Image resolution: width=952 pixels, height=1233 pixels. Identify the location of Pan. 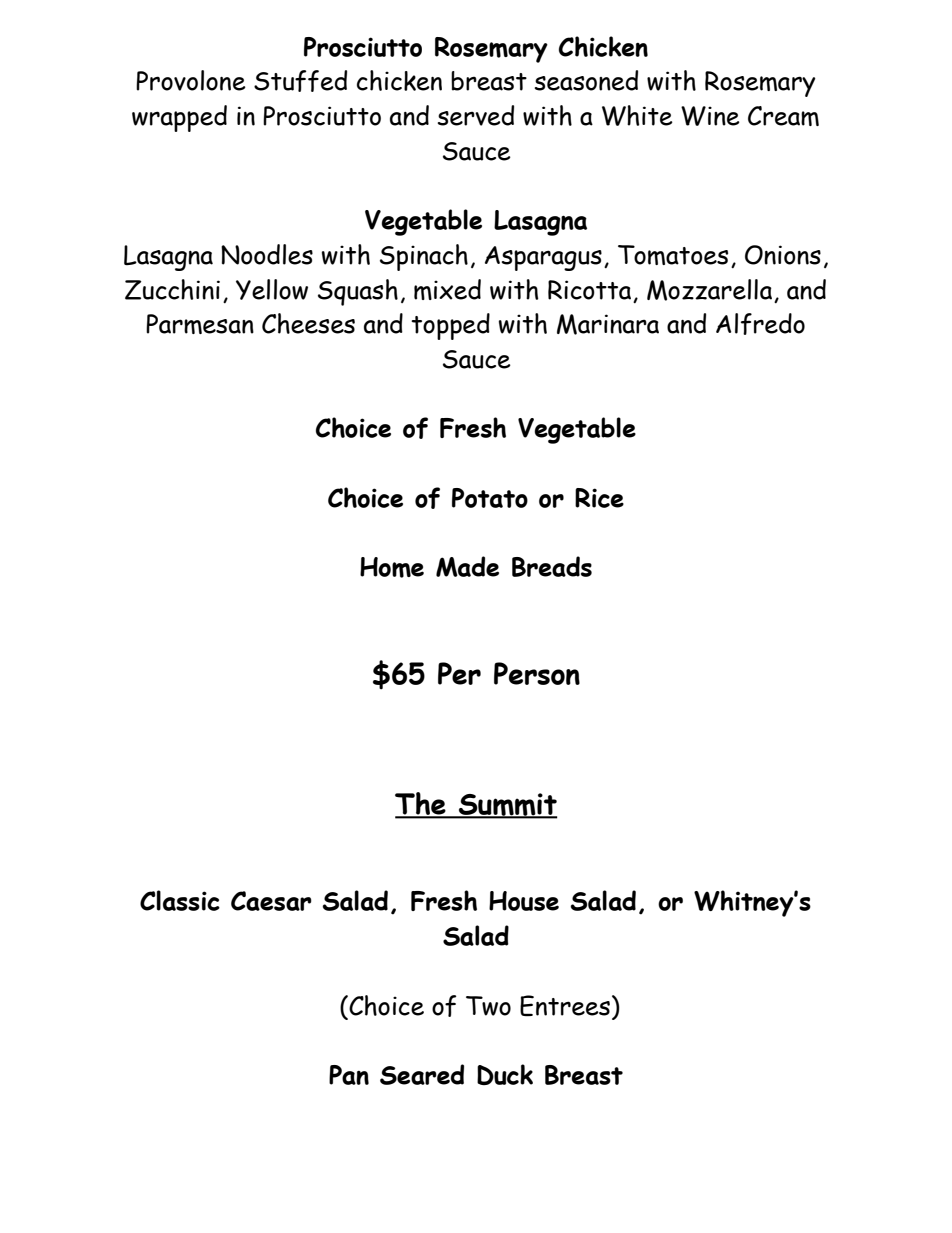
(349, 1075).
